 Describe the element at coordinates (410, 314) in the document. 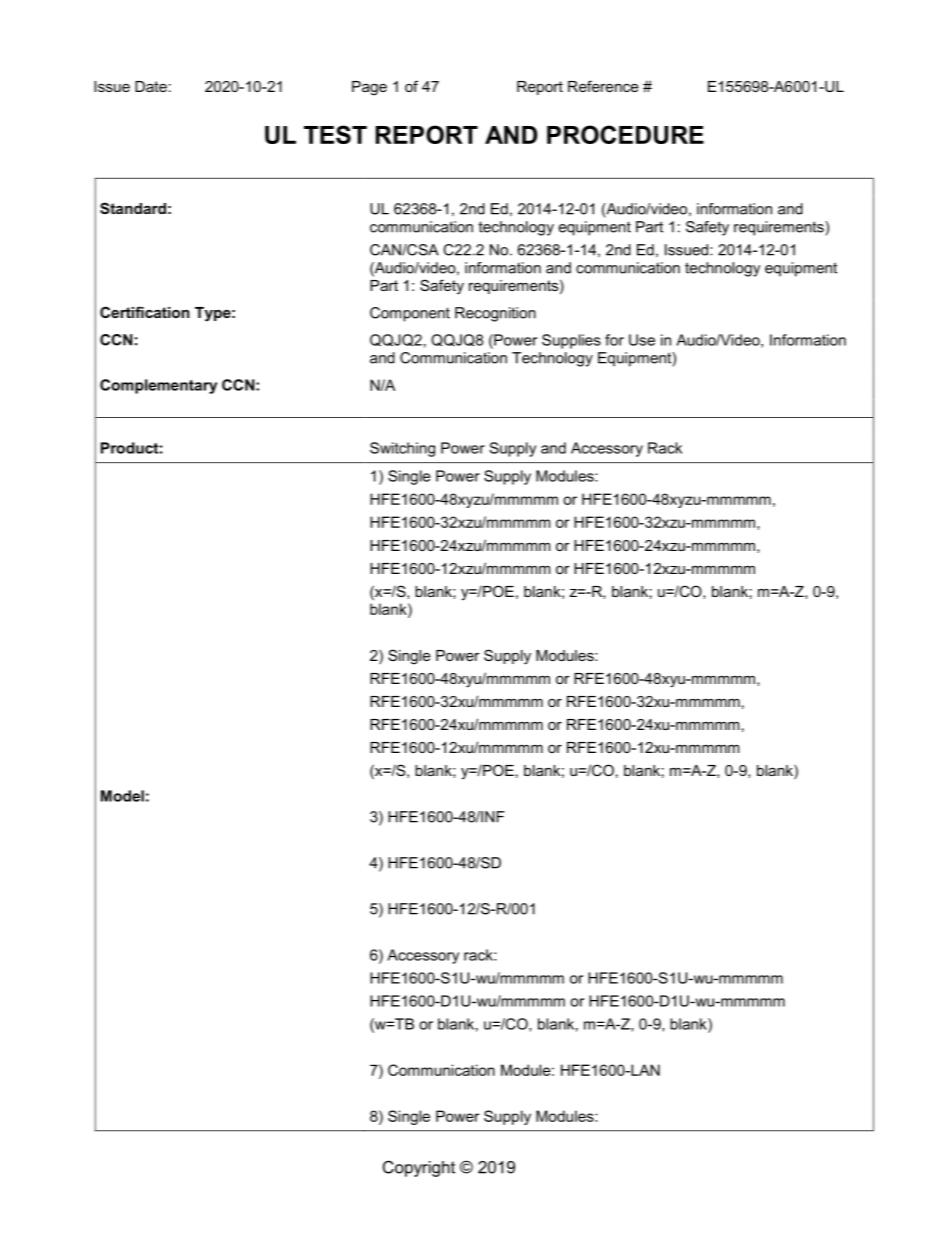

I see `Component` at that location.
